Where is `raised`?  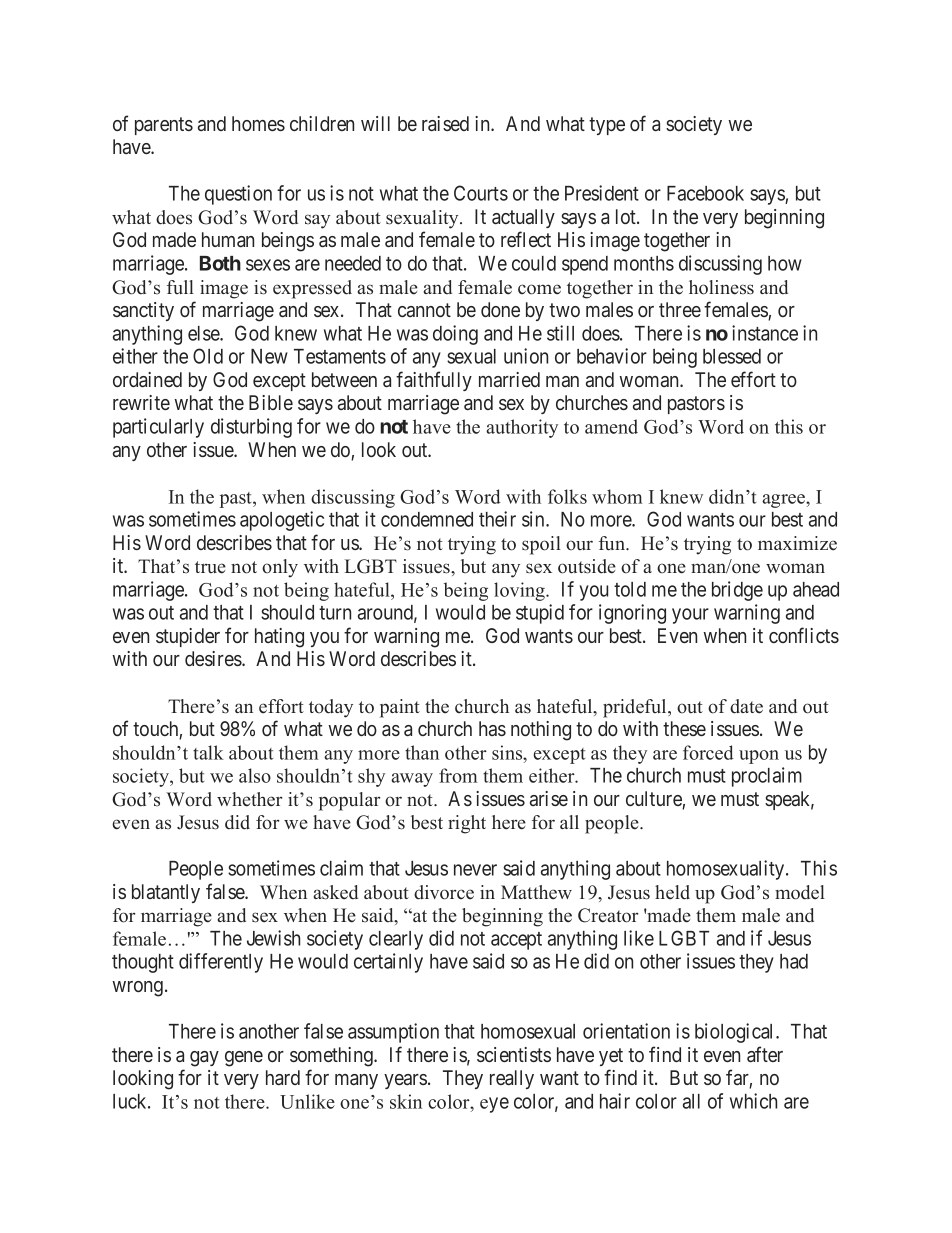
raised is located at coordinates (445, 123).
